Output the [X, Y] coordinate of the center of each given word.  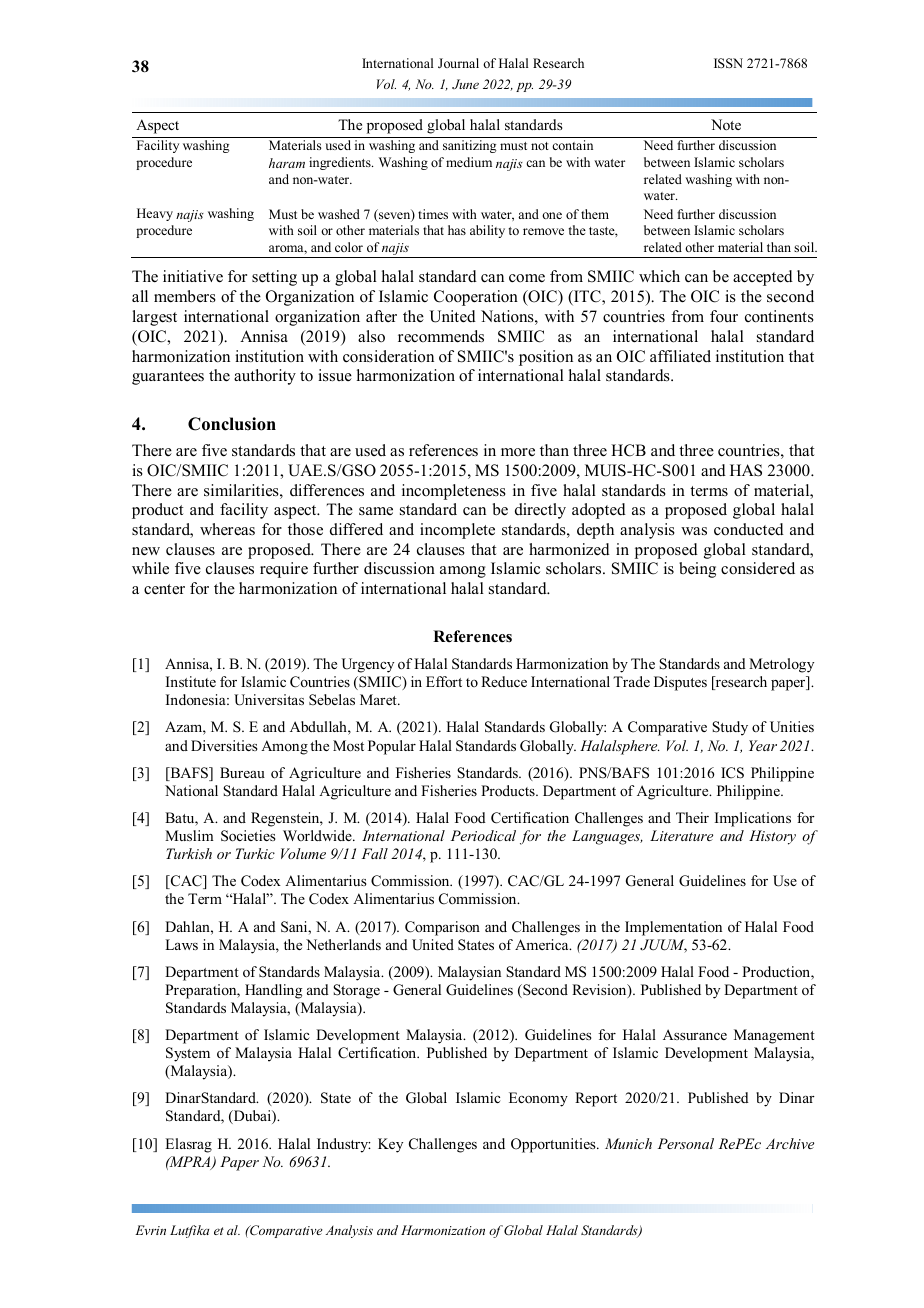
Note [726, 124]
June [465, 84]
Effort [444, 681]
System [188, 1054]
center [164, 589]
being [697, 570]
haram [287, 163]
